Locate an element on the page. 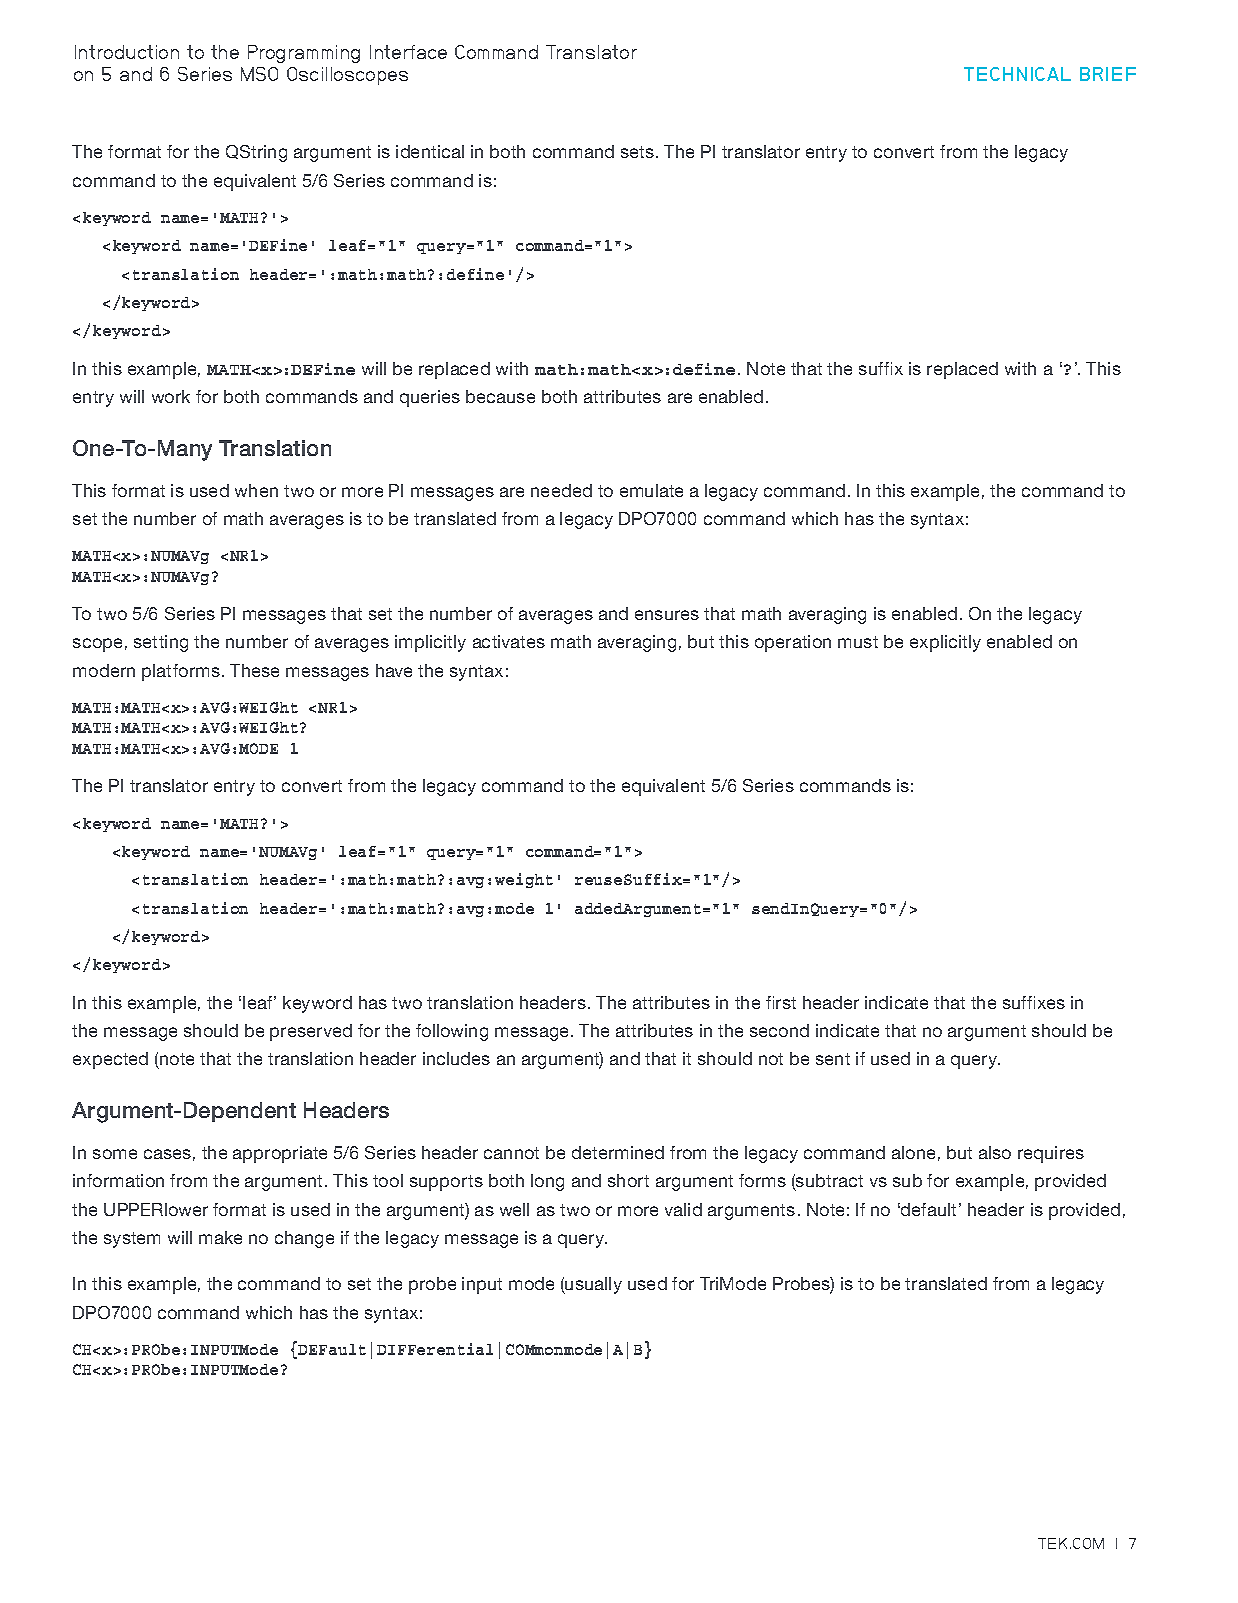  TECHNICAL is located at coordinates (1017, 74).
